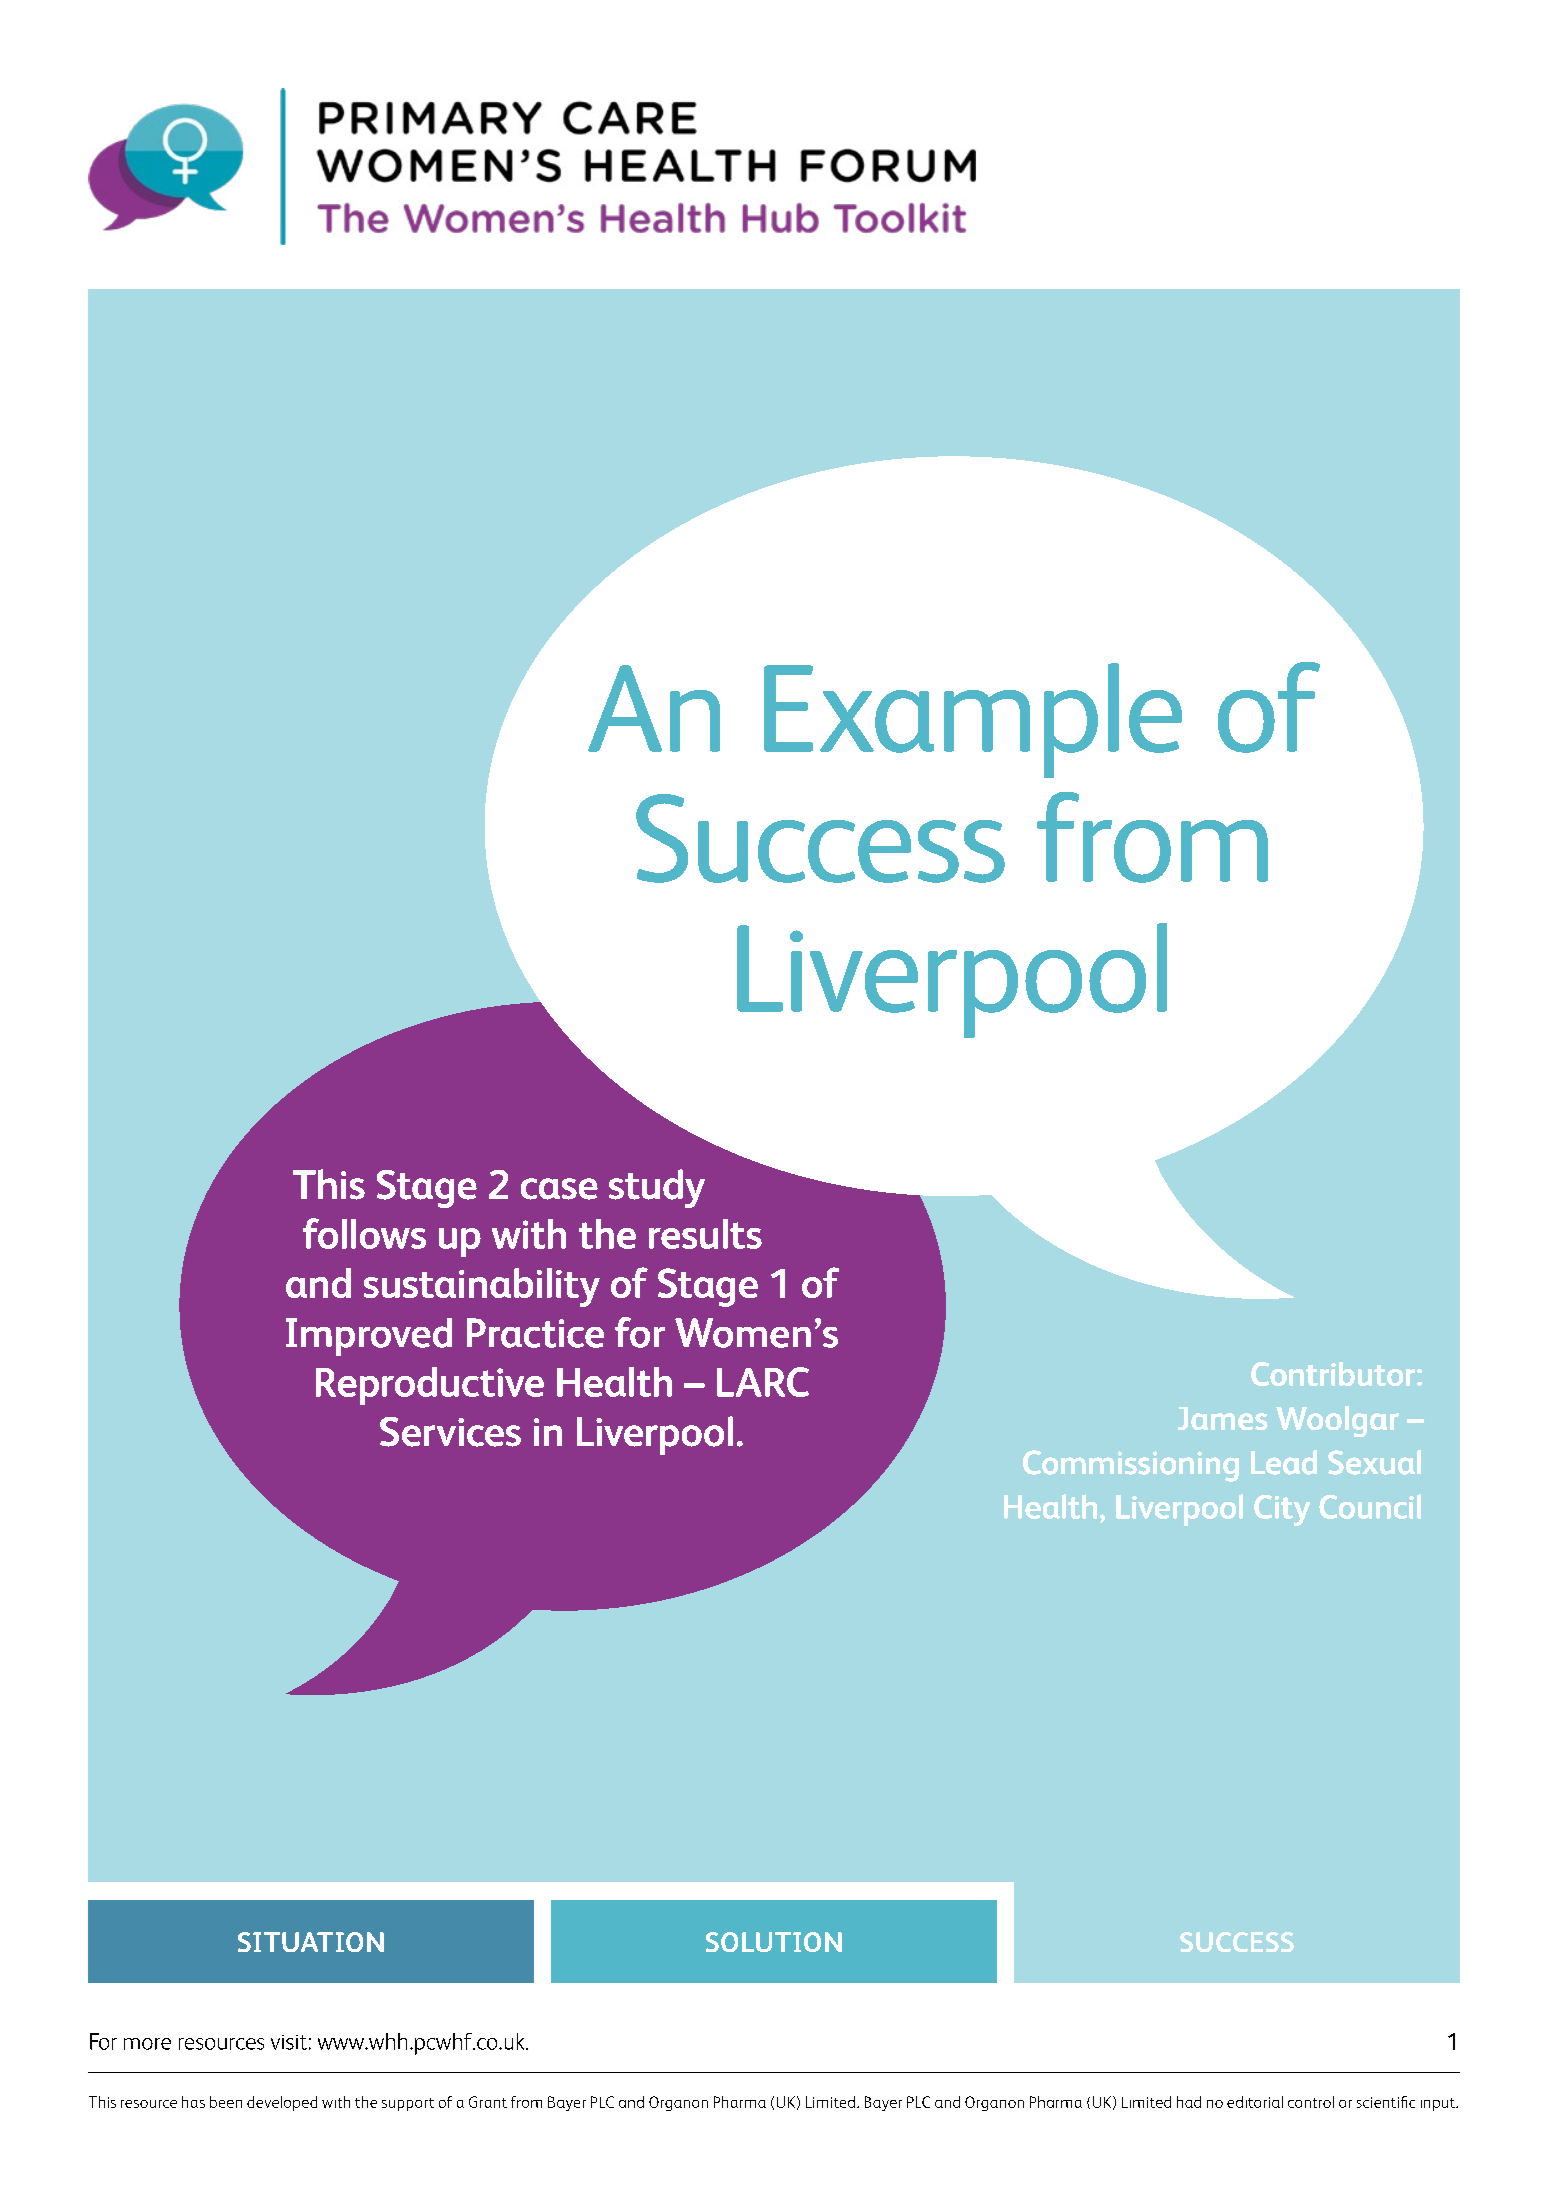 Image resolution: width=1548 pixels, height=2189 pixels. What do you see at coordinates (535, 1333) in the image?
I see `Practice` at bounding box center [535, 1333].
